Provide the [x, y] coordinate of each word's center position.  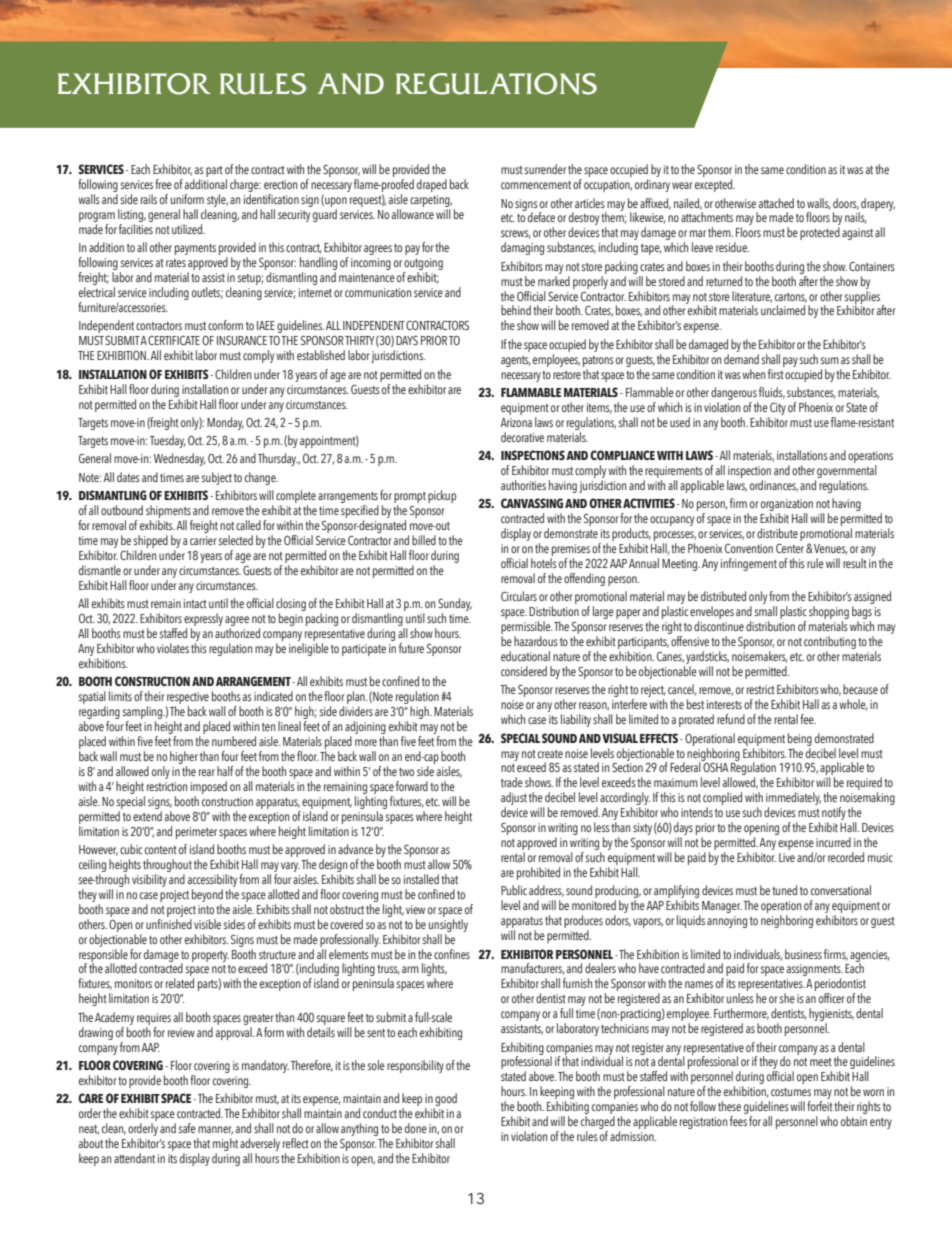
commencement [536, 185]
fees [738, 1121]
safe [187, 1128]
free [163, 184]
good [445, 1101]
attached [776, 203]
